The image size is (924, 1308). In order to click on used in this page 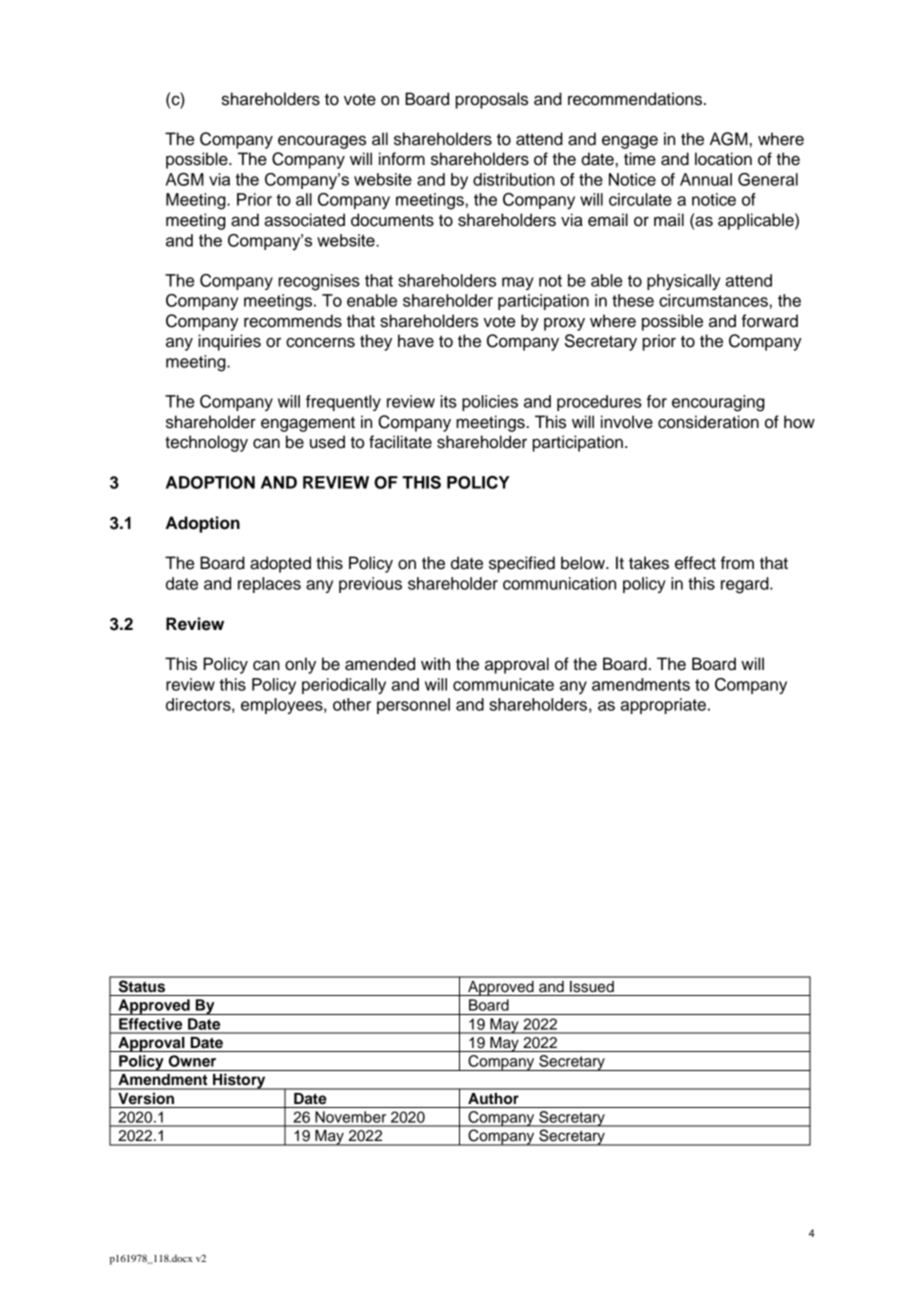, I will do `click(327, 442)`.
